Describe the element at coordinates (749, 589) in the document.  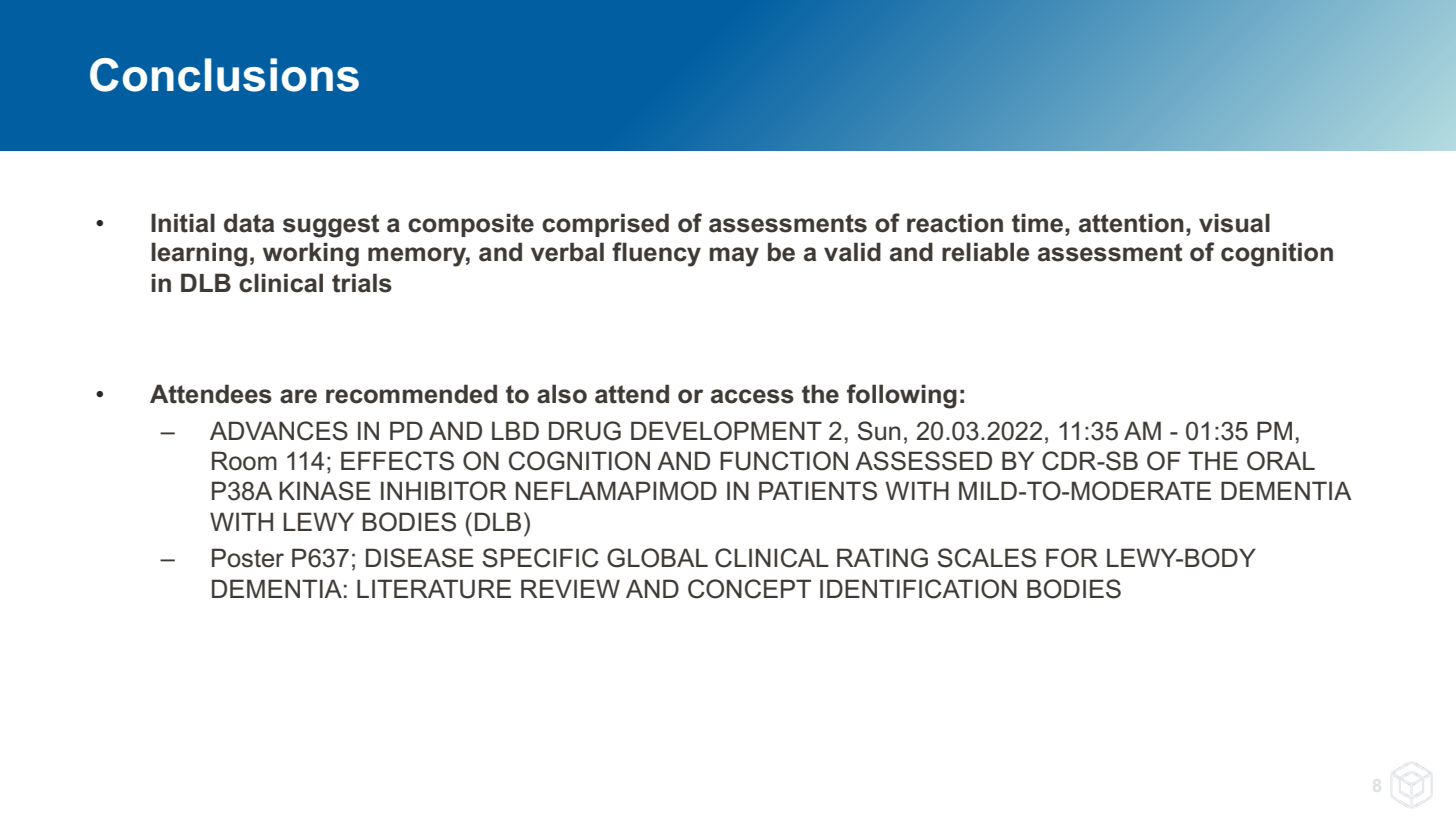
I see `CONCEPT` at that location.
